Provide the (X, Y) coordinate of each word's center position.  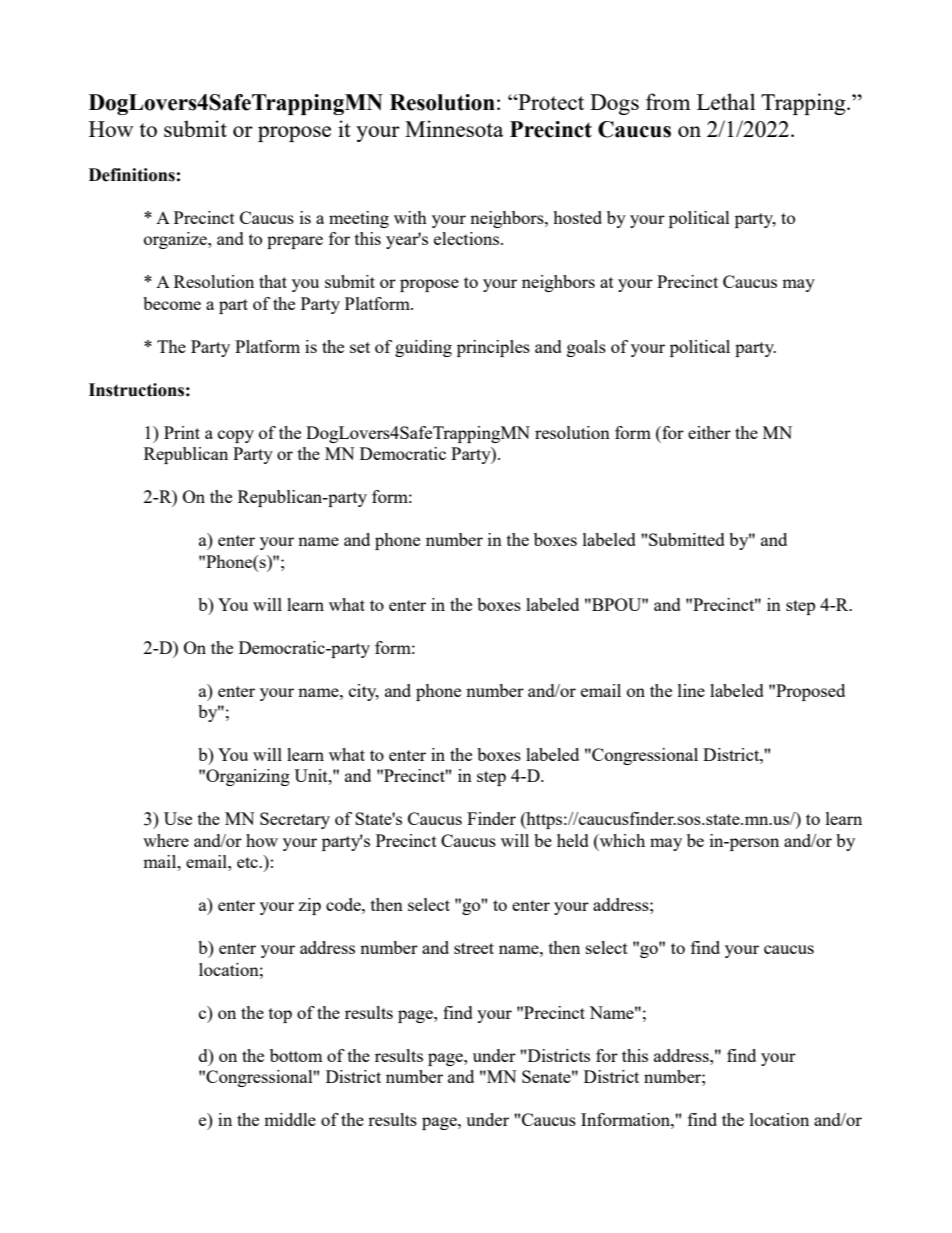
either (709, 432)
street (474, 948)
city (364, 692)
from (668, 101)
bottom (296, 1055)
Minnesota (454, 128)
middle (290, 1119)
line (691, 690)
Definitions (132, 175)
